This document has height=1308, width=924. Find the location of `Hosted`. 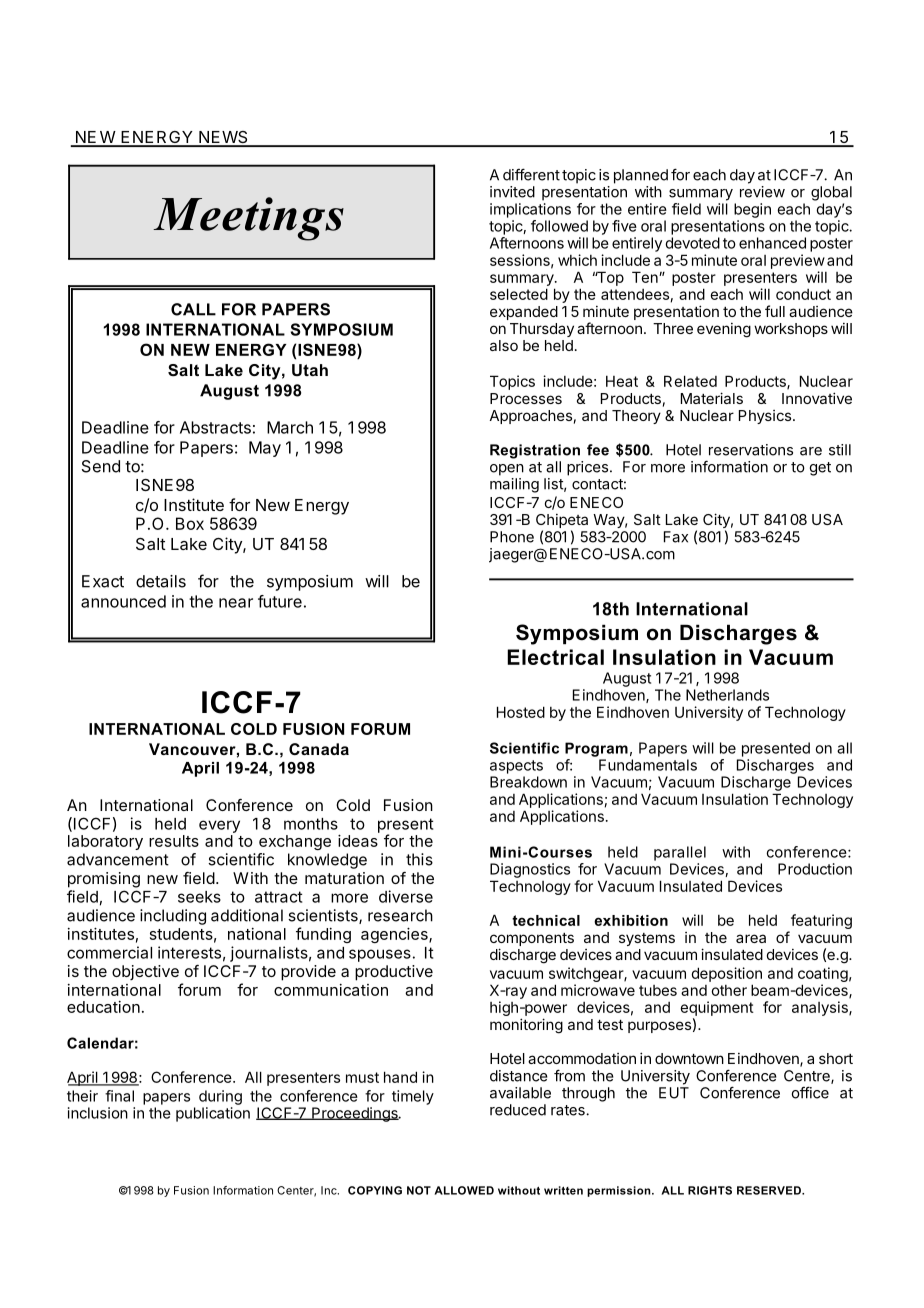

Hosted is located at coordinates (521, 712).
